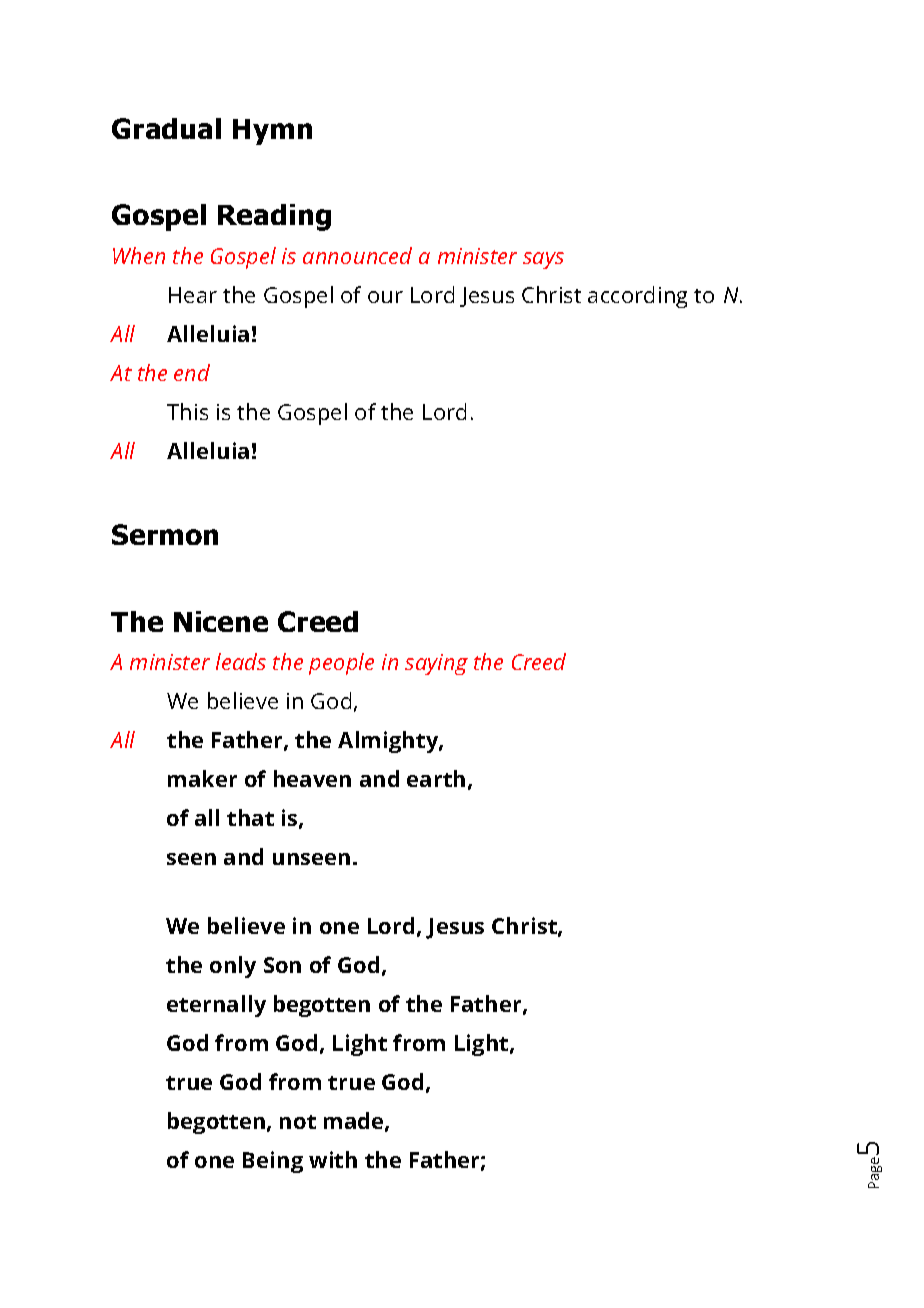 The image size is (924, 1308). What do you see at coordinates (333, 1159) in the document?
I see `with` at bounding box center [333, 1159].
